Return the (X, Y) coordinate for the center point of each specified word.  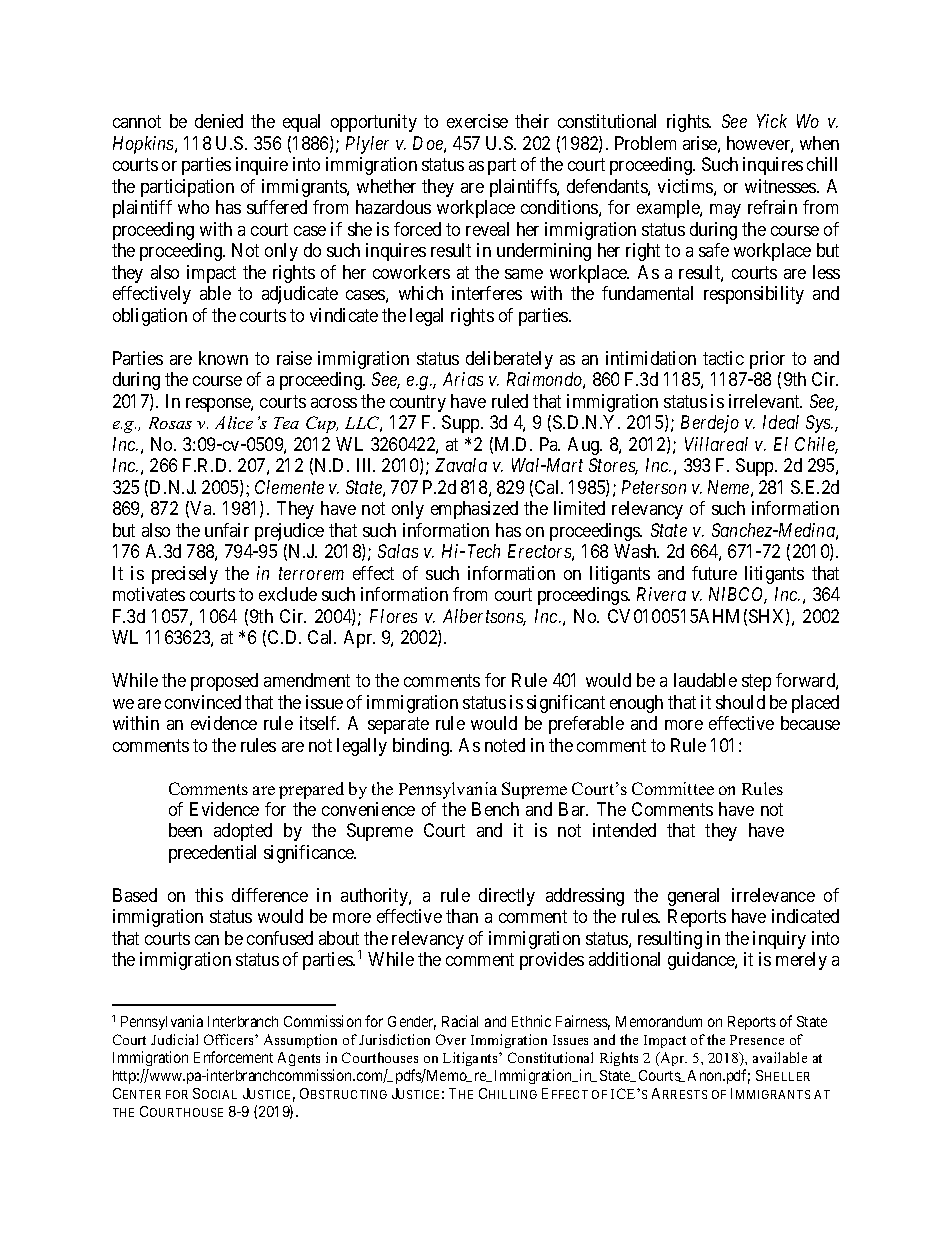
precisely (185, 575)
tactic (723, 358)
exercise (477, 121)
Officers (230, 1039)
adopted (243, 832)
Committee (673, 788)
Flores (393, 616)
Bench (495, 809)
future (714, 573)
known (223, 358)
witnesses (781, 186)
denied (219, 121)
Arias (463, 379)
